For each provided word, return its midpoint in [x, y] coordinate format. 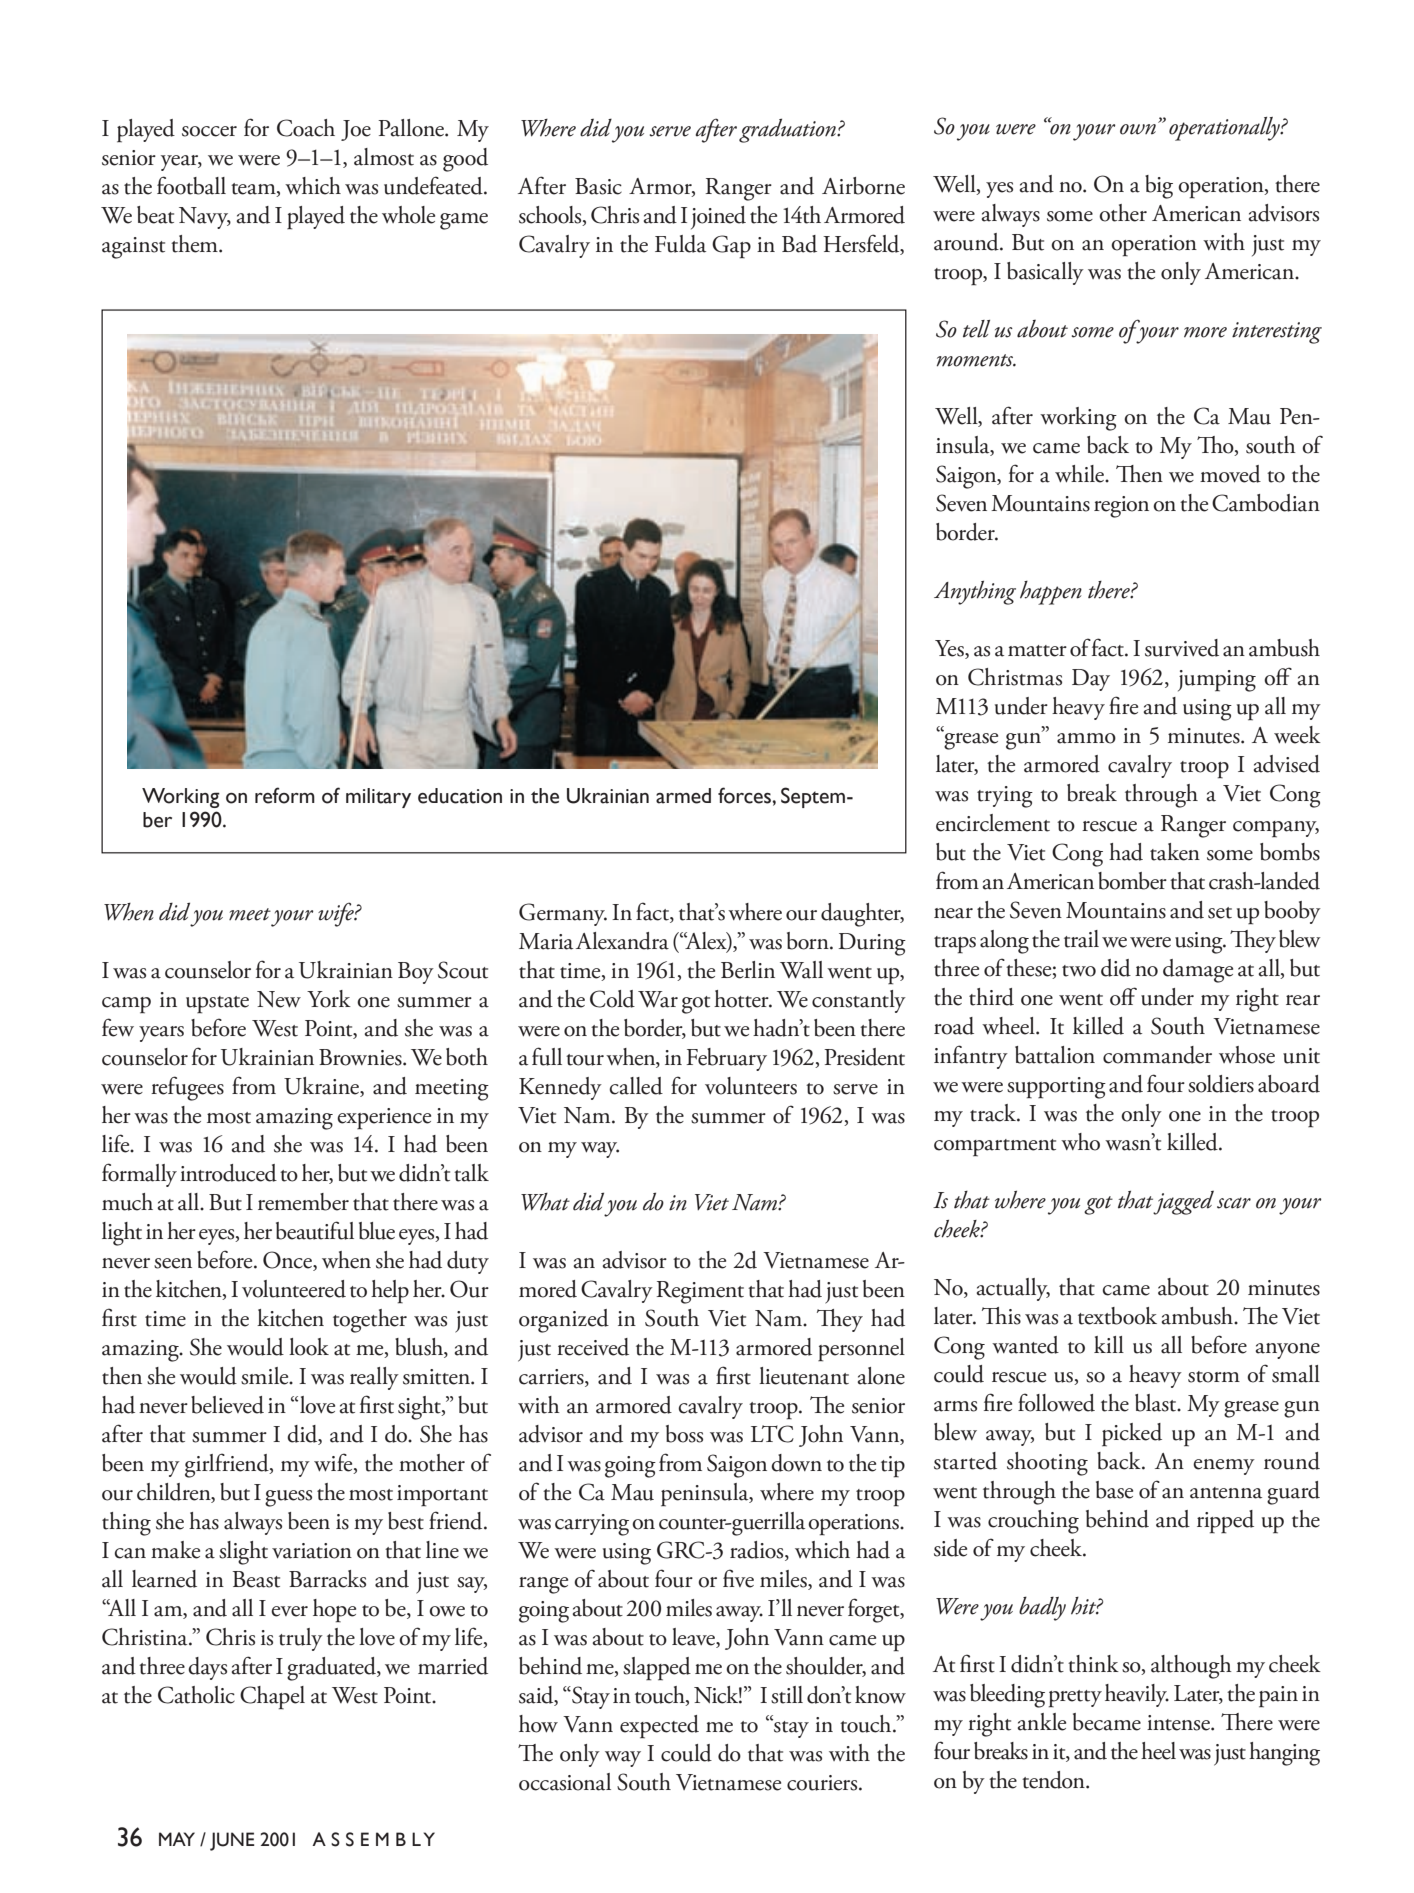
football [191, 185]
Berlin [748, 970]
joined [718, 217]
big [1159, 187]
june [232, 1841]
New [279, 999]
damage [1198, 971]
